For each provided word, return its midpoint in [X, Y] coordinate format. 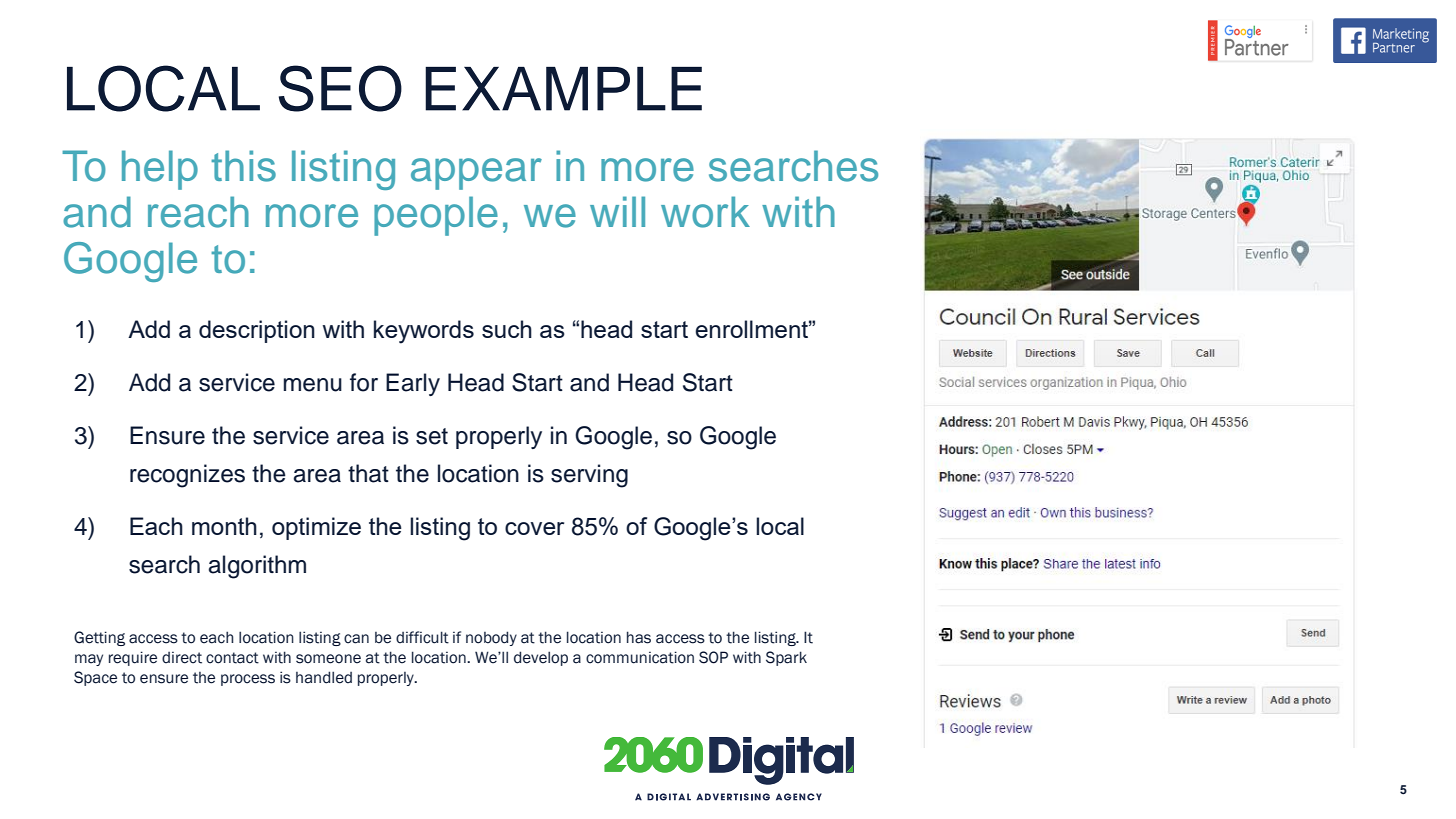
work [705, 212]
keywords [424, 332]
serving [589, 476]
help [160, 170]
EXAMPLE [563, 89]
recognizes [187, 476]
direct [182, 658]
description [257, 331]
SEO [340, 88]
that [368, 473]
